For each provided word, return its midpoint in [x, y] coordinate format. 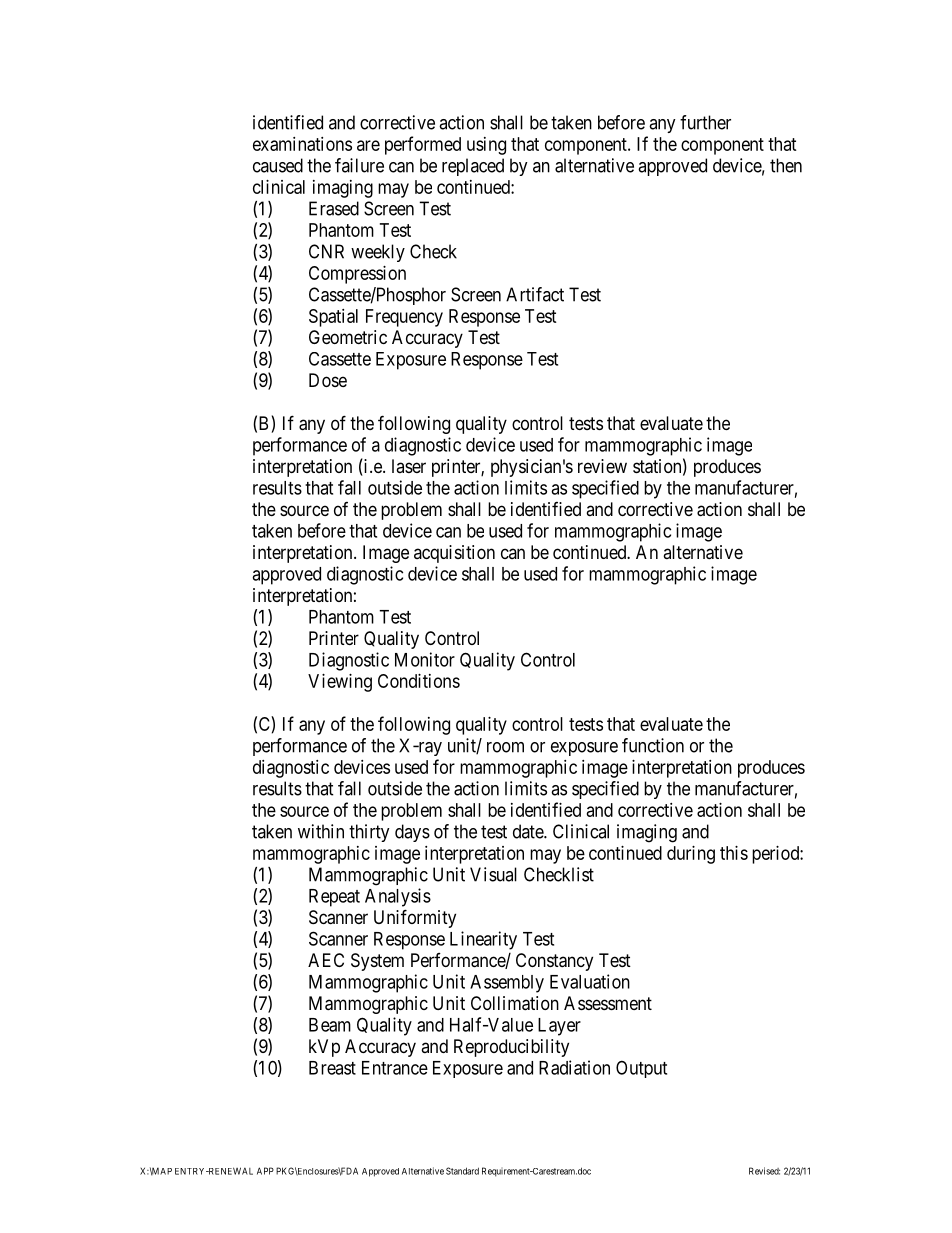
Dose [328, 380]
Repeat [334, 898]
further [705, 122]
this [734, 853]
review [602, 466]
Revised [764, 1171]
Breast [332, 1068]
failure [359, 165]
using [486, 146]
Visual [493, 874]
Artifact [535, 294]
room [505, 747]
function [653, 745]
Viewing [340, 683]
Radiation [574, 1067]
